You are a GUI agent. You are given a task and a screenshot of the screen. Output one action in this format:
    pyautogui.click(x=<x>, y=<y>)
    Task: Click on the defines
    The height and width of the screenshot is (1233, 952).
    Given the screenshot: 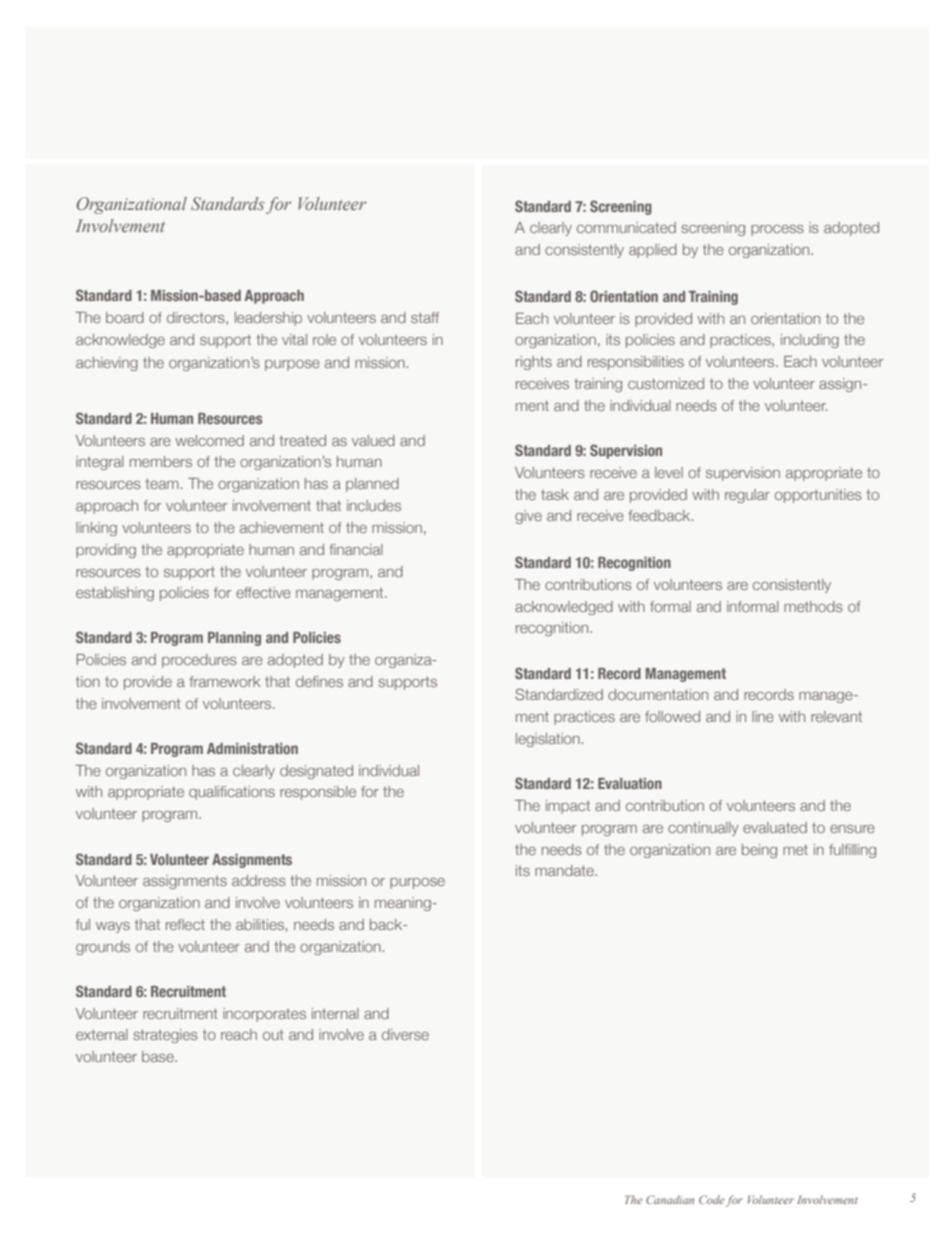 What is the action you would take?
    pyautogui.click(x=319, y=681)
